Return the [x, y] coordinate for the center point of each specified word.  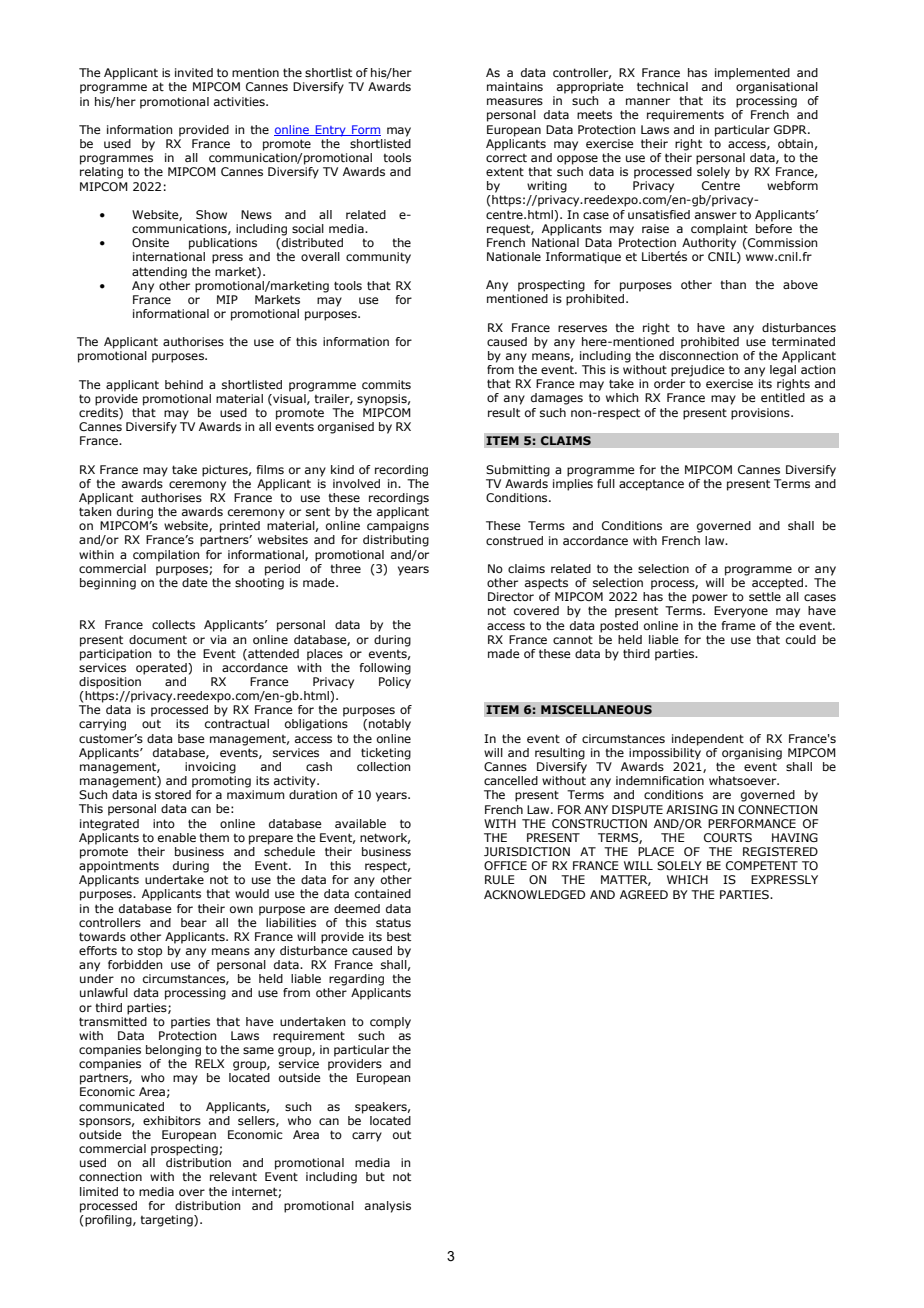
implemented [752, 74]
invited [194, 72]
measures [515, 101]
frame [739, 625]
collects [173, 624]
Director [511, 596]
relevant [233, 1176]
